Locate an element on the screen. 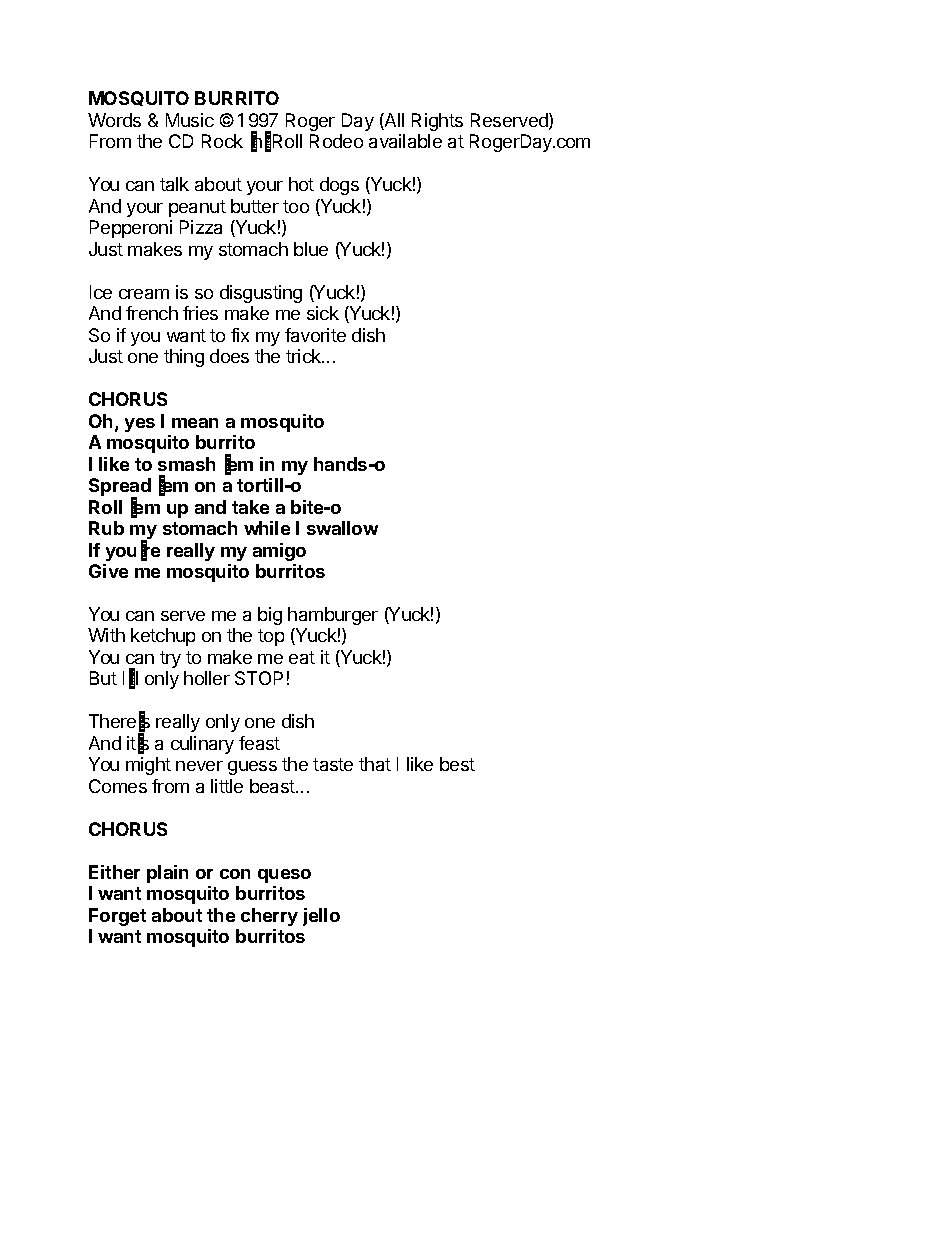  plain is located at coordinates (167, 874).
